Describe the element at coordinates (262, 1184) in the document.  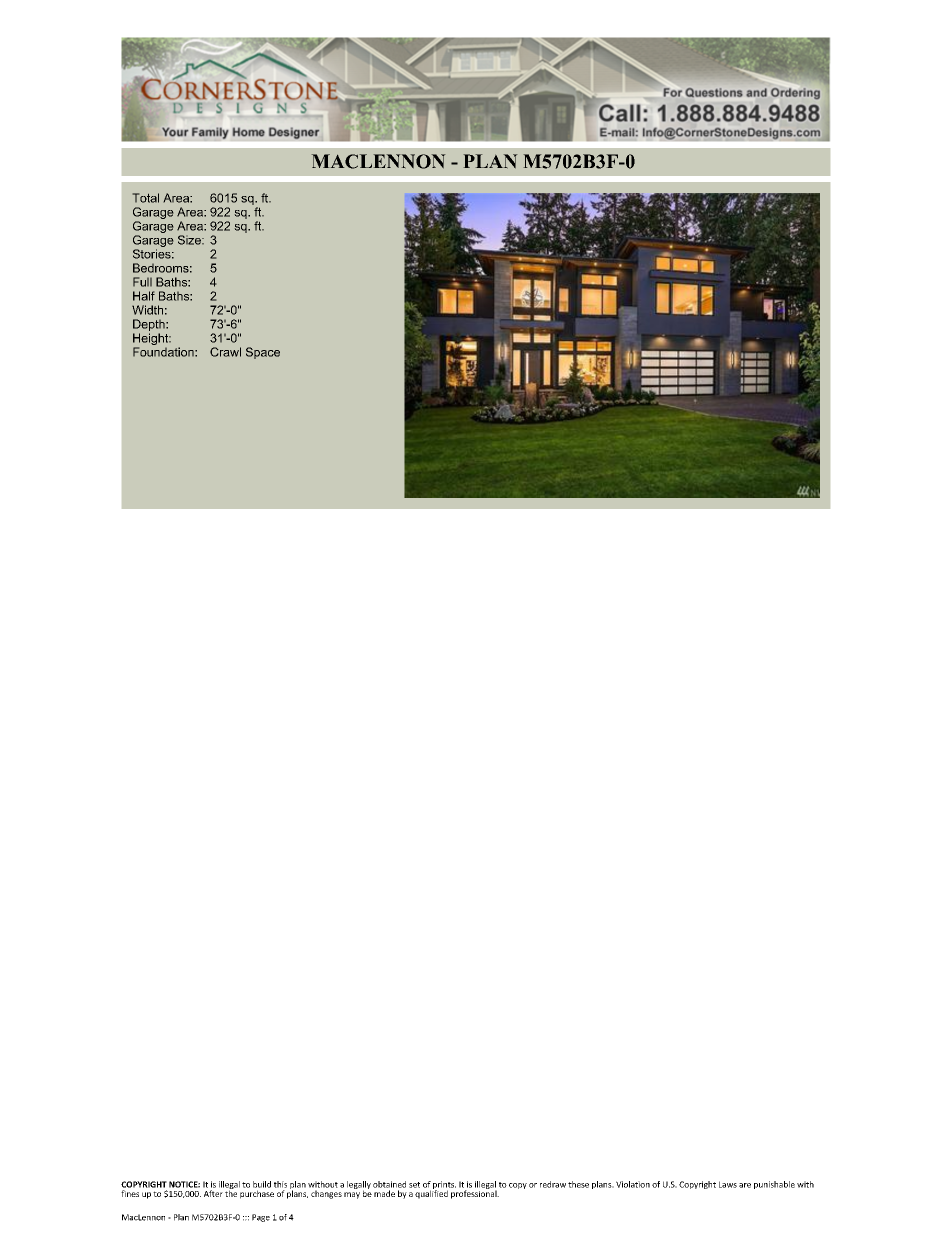
I see `build` at that location.
